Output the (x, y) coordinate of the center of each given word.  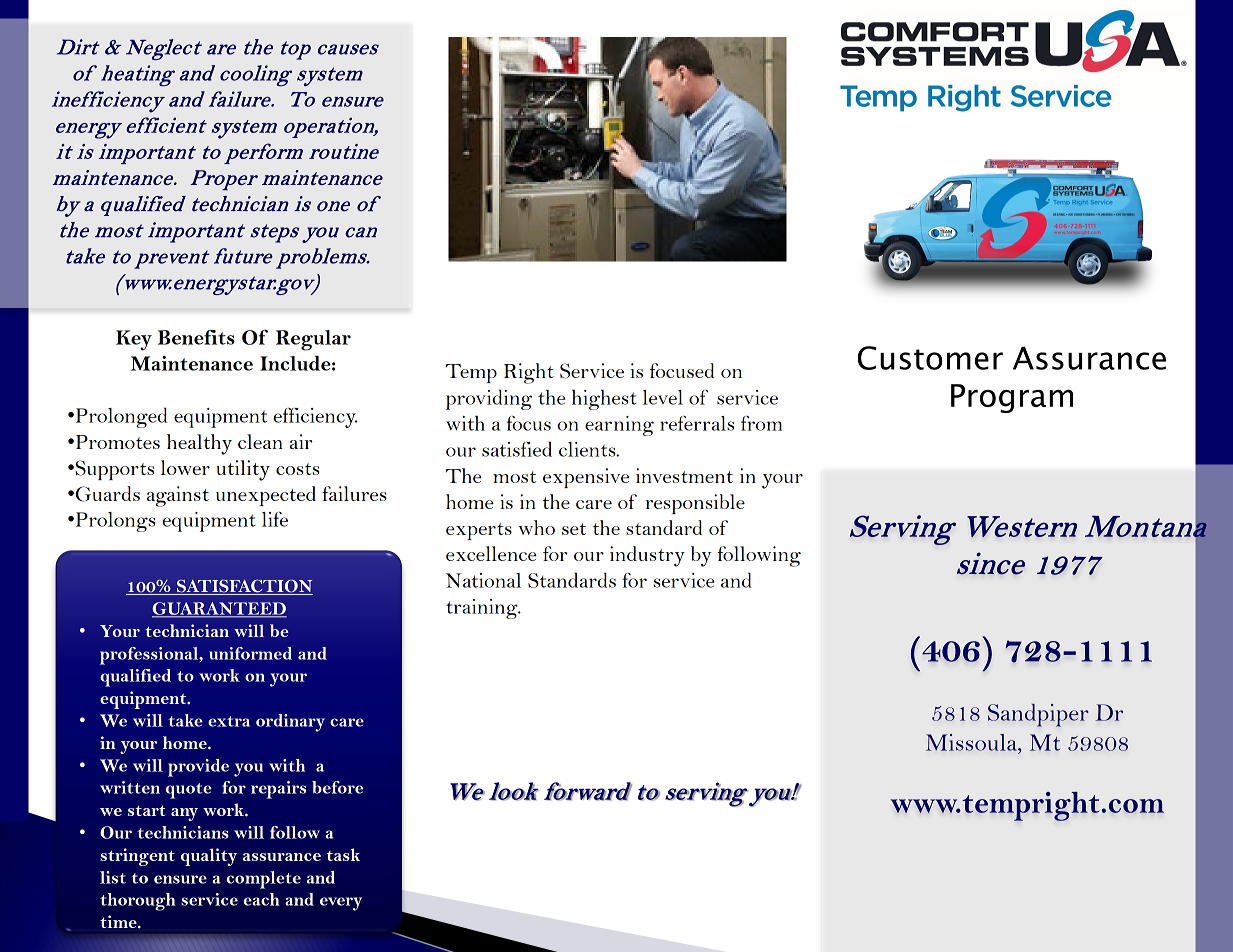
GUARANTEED (219, 609)
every (341, 904)
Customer (930, 358)
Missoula (972, 742)
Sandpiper (1038, 715)
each (261, 899)
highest (604, 400)
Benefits (196, 337)
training (483, 609)
